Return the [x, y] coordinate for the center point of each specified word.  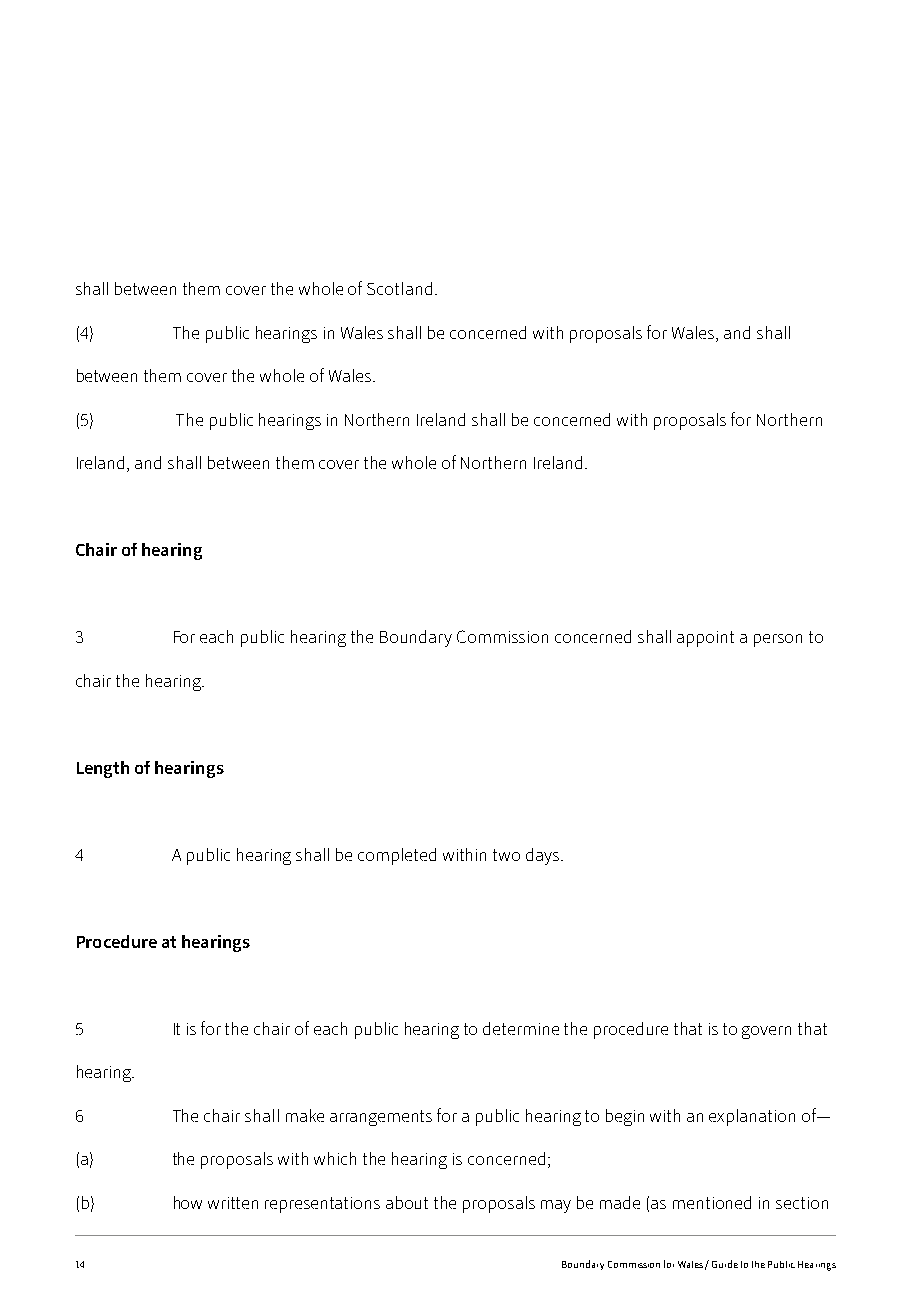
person [778, 640]
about [407, 1202]
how [188, 1202]
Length [103, 769]
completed [397, 856]
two [506, 855]
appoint [705, 639]
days [544, 856]
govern [766, 1032]
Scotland [399, 288]
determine [521, 1028]
